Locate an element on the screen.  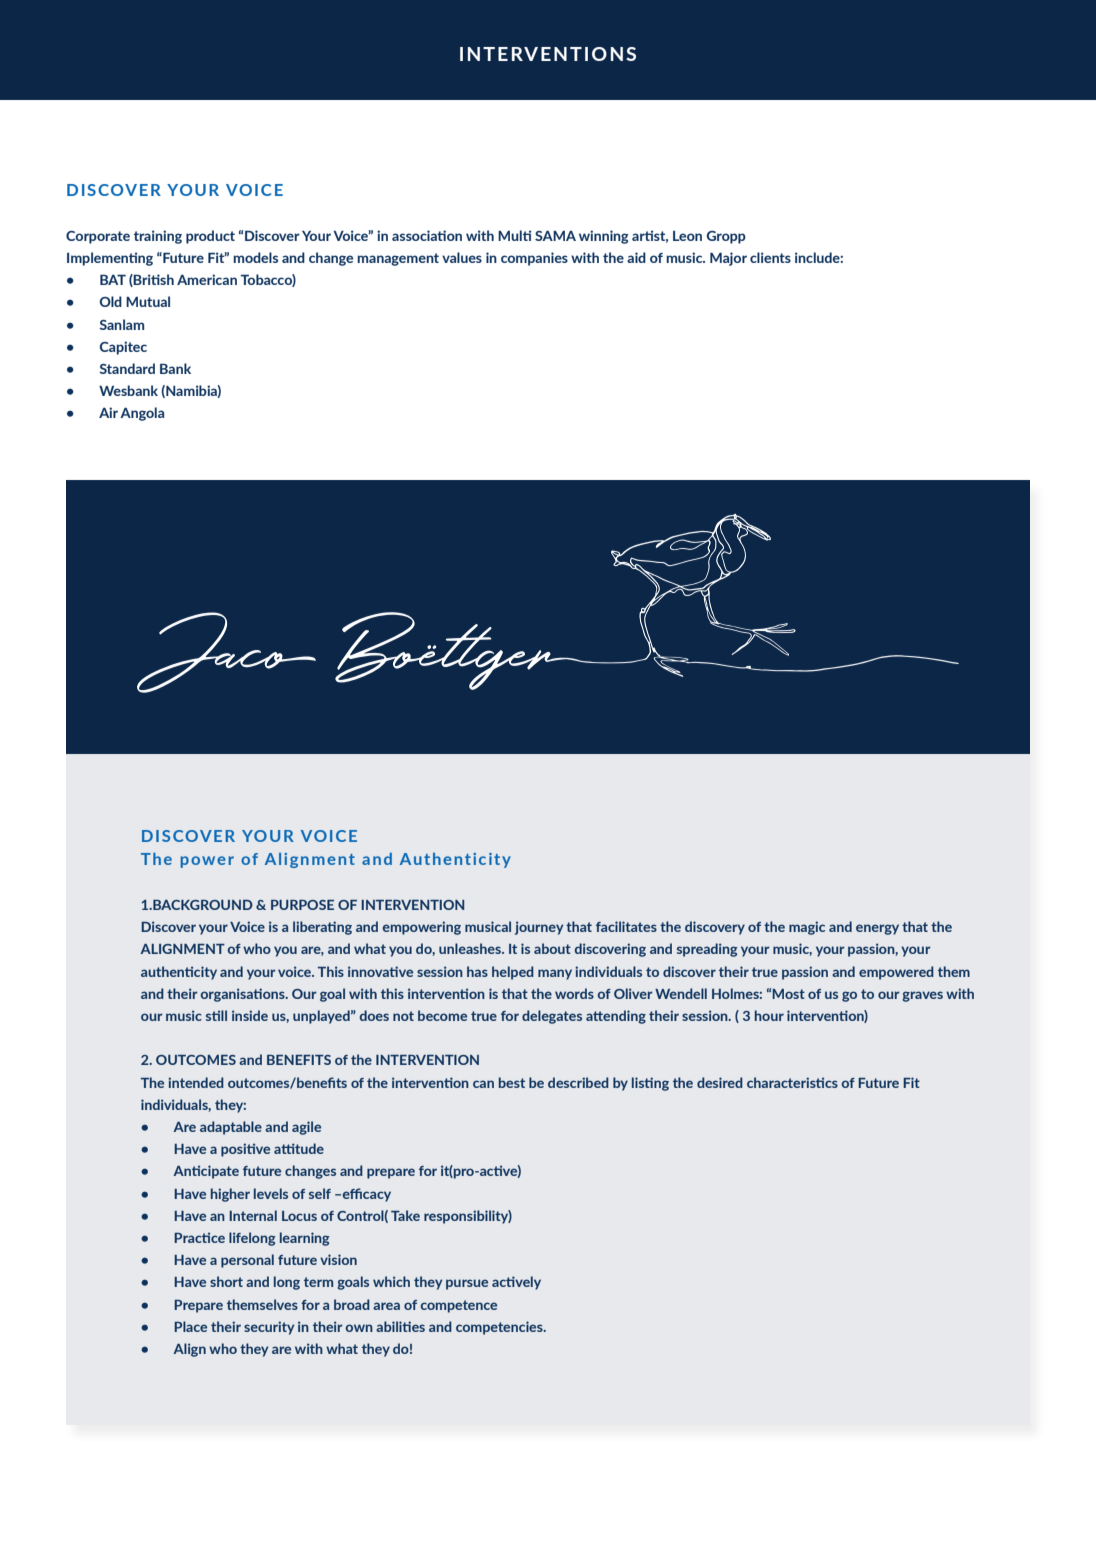
companies is located at coordinates (534, 259).
